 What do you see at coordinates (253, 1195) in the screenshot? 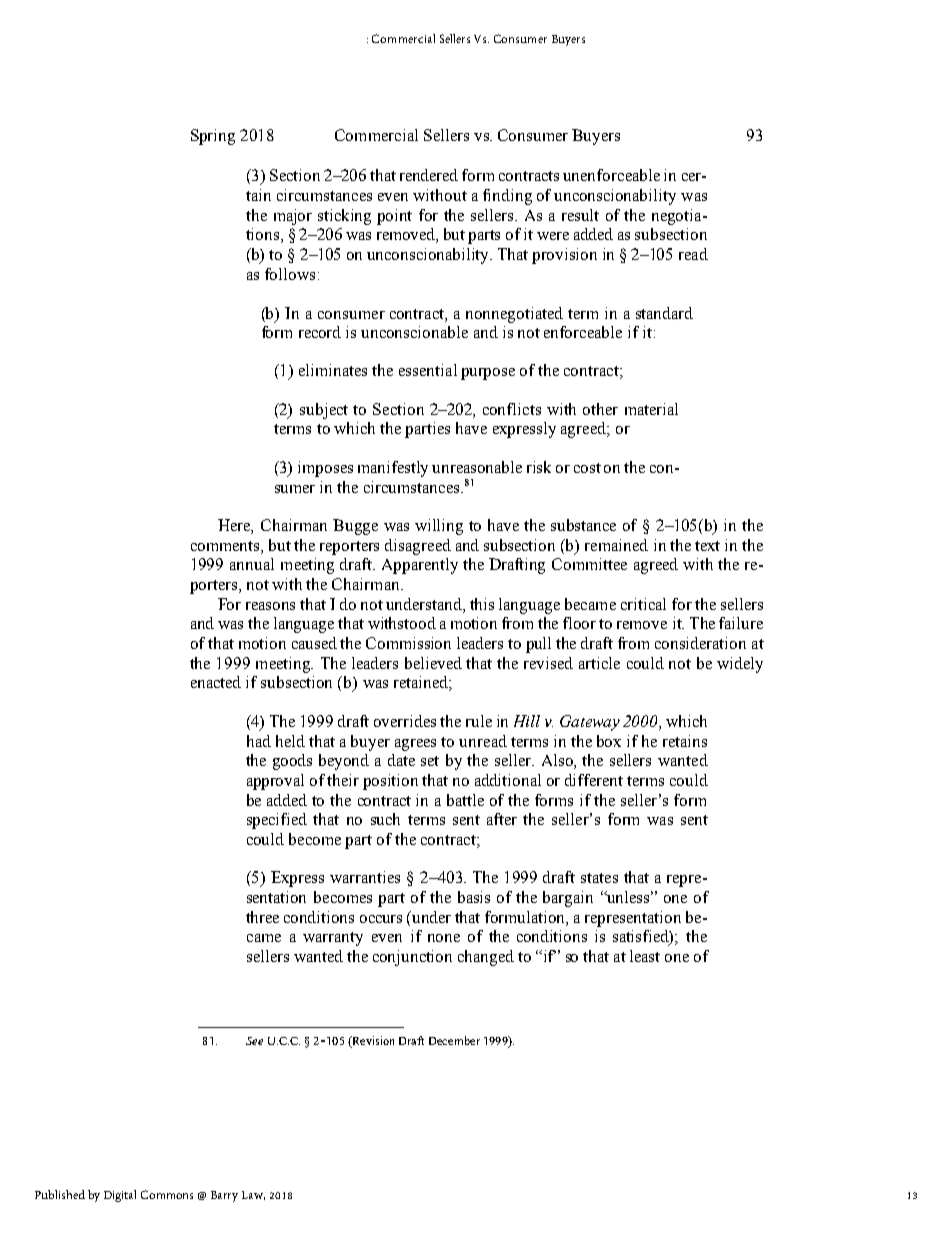
I see `Law` at bounding box center [253, 1195].
